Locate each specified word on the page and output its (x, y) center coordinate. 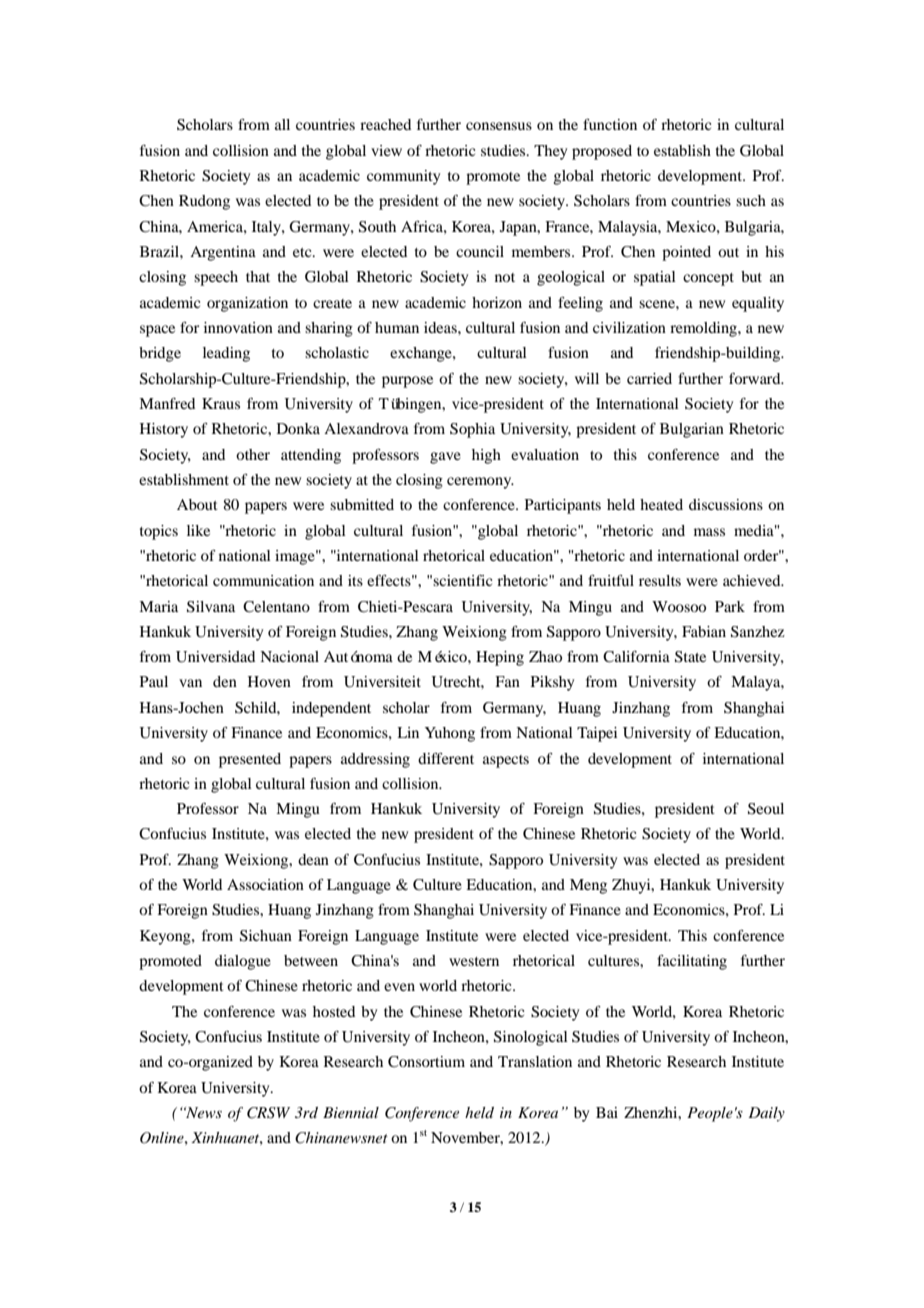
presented (250, 760)
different (446, 758)
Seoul (766, 809)
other (253, 454)
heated (661, 504)
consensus (499, 126)
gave (445, 458)
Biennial (351, 1112)
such (751, 200)
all (282, 124)
